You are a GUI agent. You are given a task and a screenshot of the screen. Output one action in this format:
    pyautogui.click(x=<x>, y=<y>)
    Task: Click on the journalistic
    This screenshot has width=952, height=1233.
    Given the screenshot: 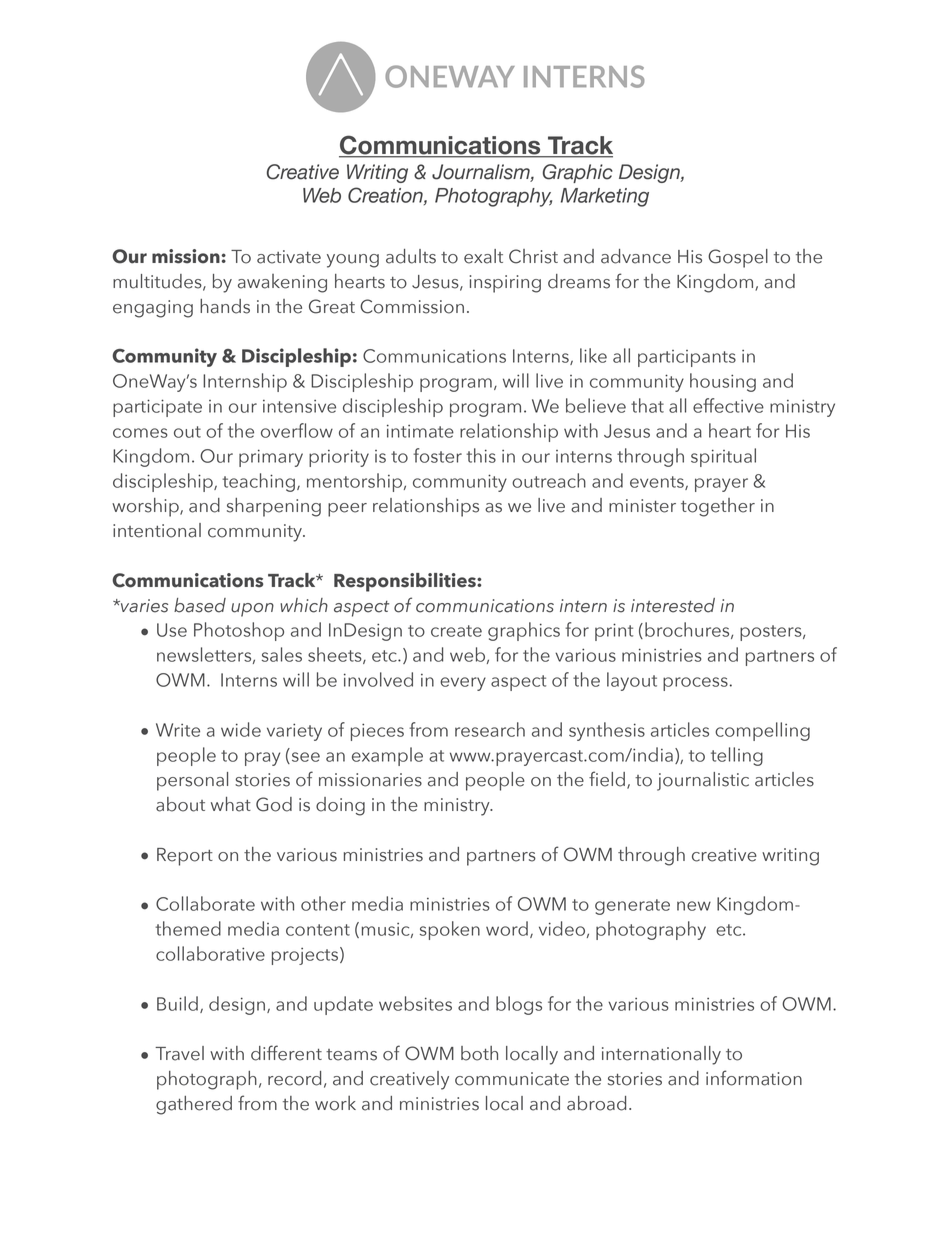 What is the action you would take?
    pyautogui.click(x=703, y=781)
